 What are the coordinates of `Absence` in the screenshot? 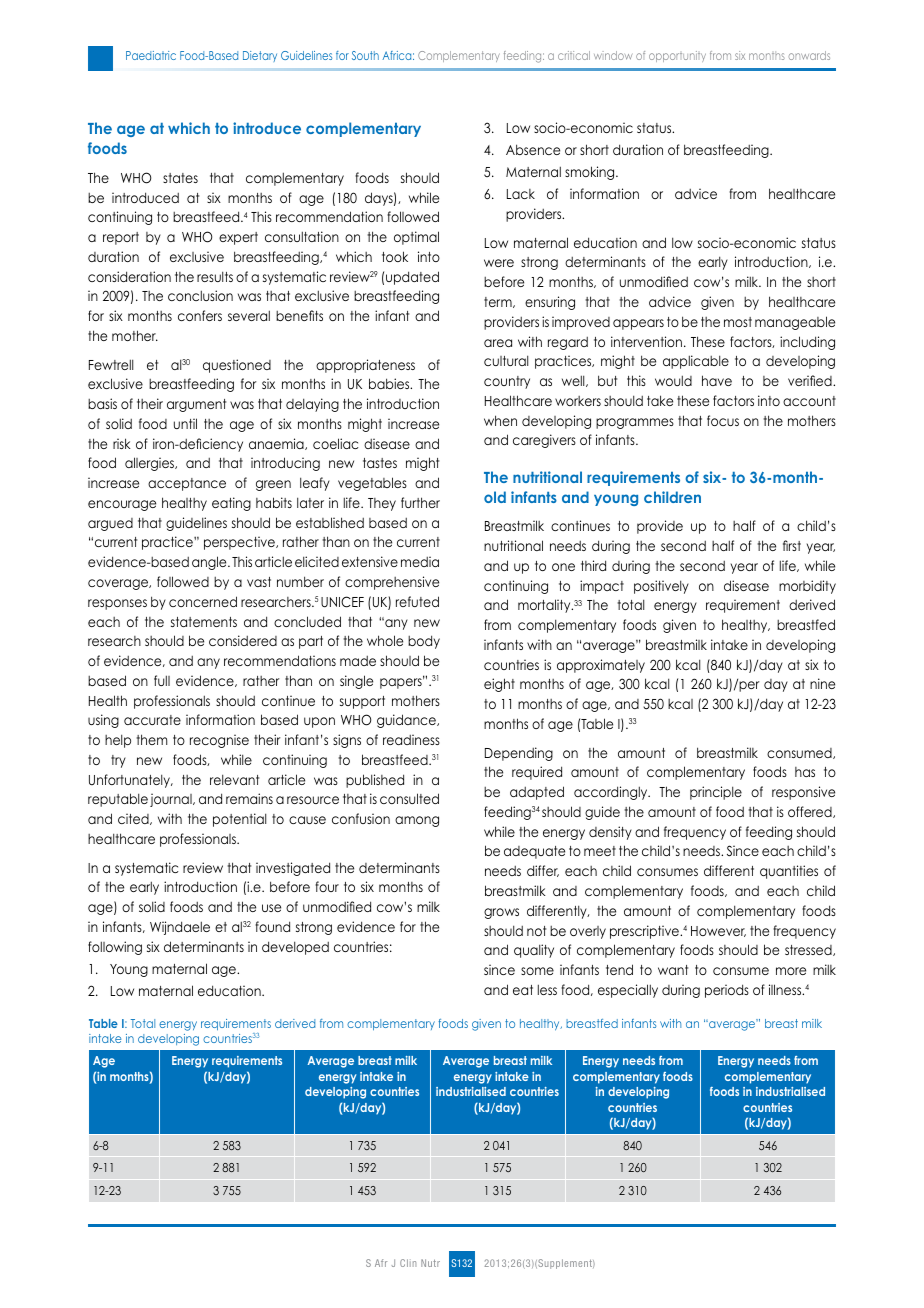 It's located at (533, 149).
